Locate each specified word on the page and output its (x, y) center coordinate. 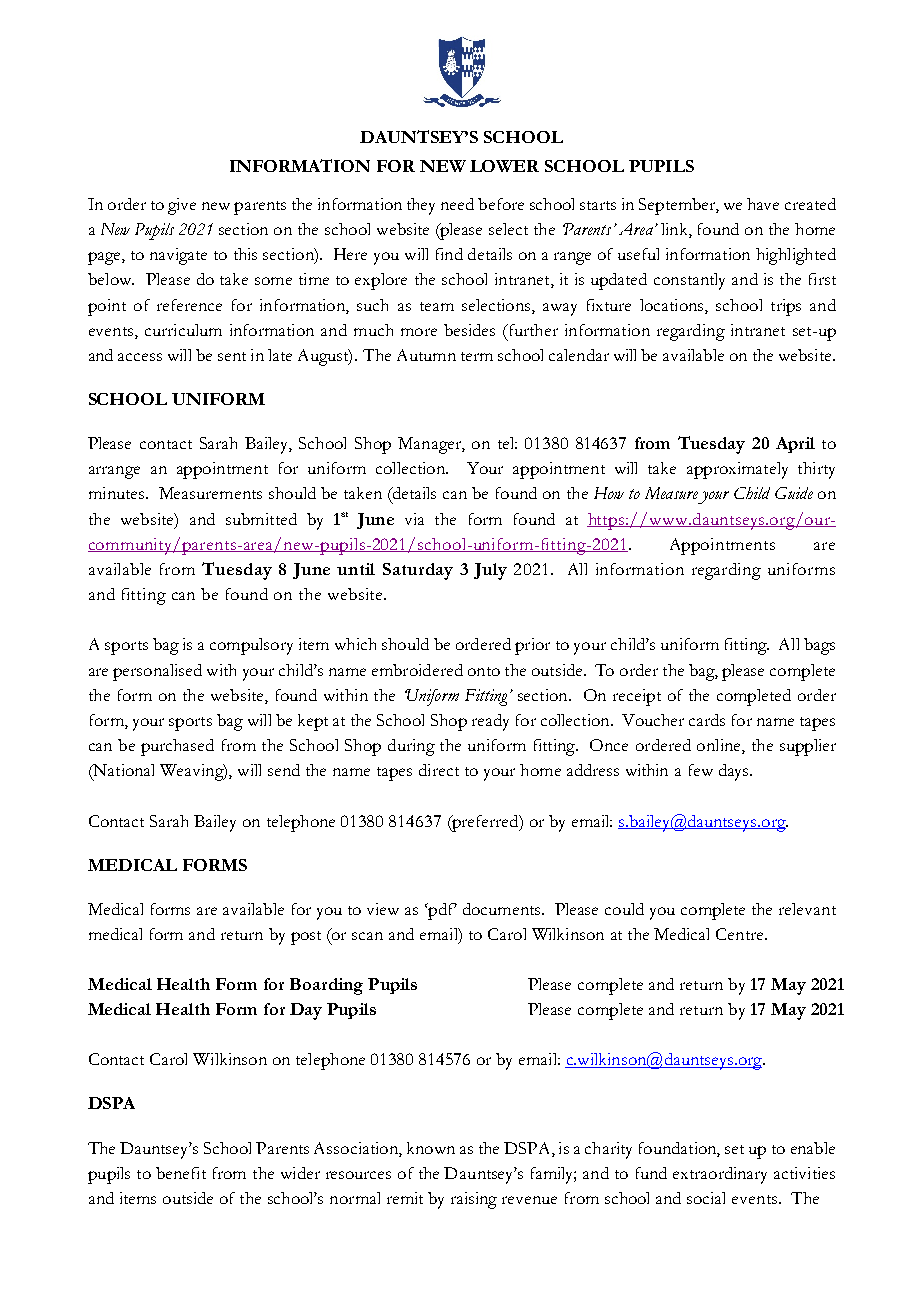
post (306, 938)
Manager (430, 445)
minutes (118, 493)
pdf (441, 911)
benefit (181, 1173)
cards (707, 720)
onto (484, 671)
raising (474, 1200)
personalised (157, 672)
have (763, 204)
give (182, 206)
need (457, 204)
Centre (741, 934)
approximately (737, 470)
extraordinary (720, 1175)
